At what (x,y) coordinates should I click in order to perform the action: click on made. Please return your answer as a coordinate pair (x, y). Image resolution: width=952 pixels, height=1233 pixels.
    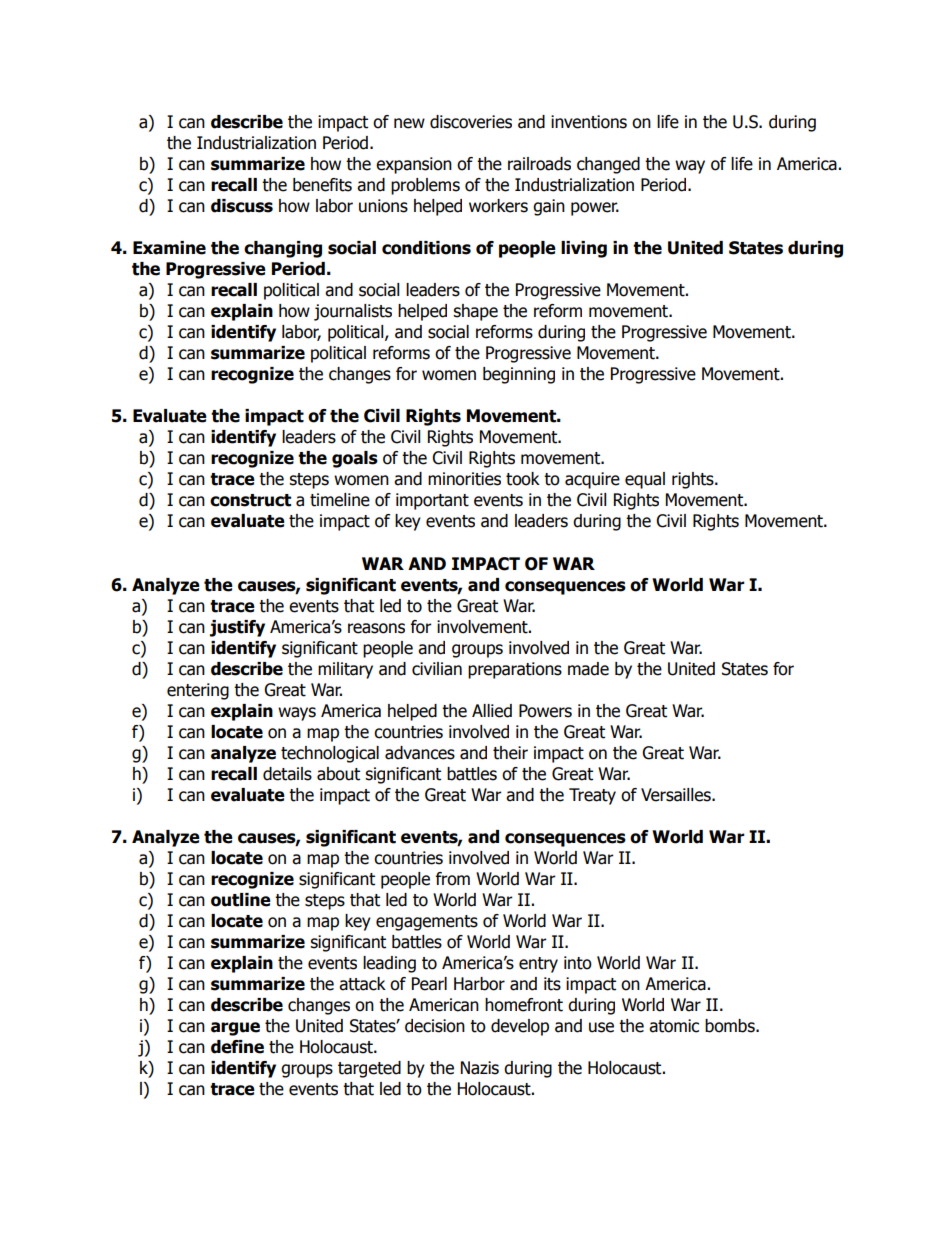
    Looking at the image, I should click on (588, 669).
